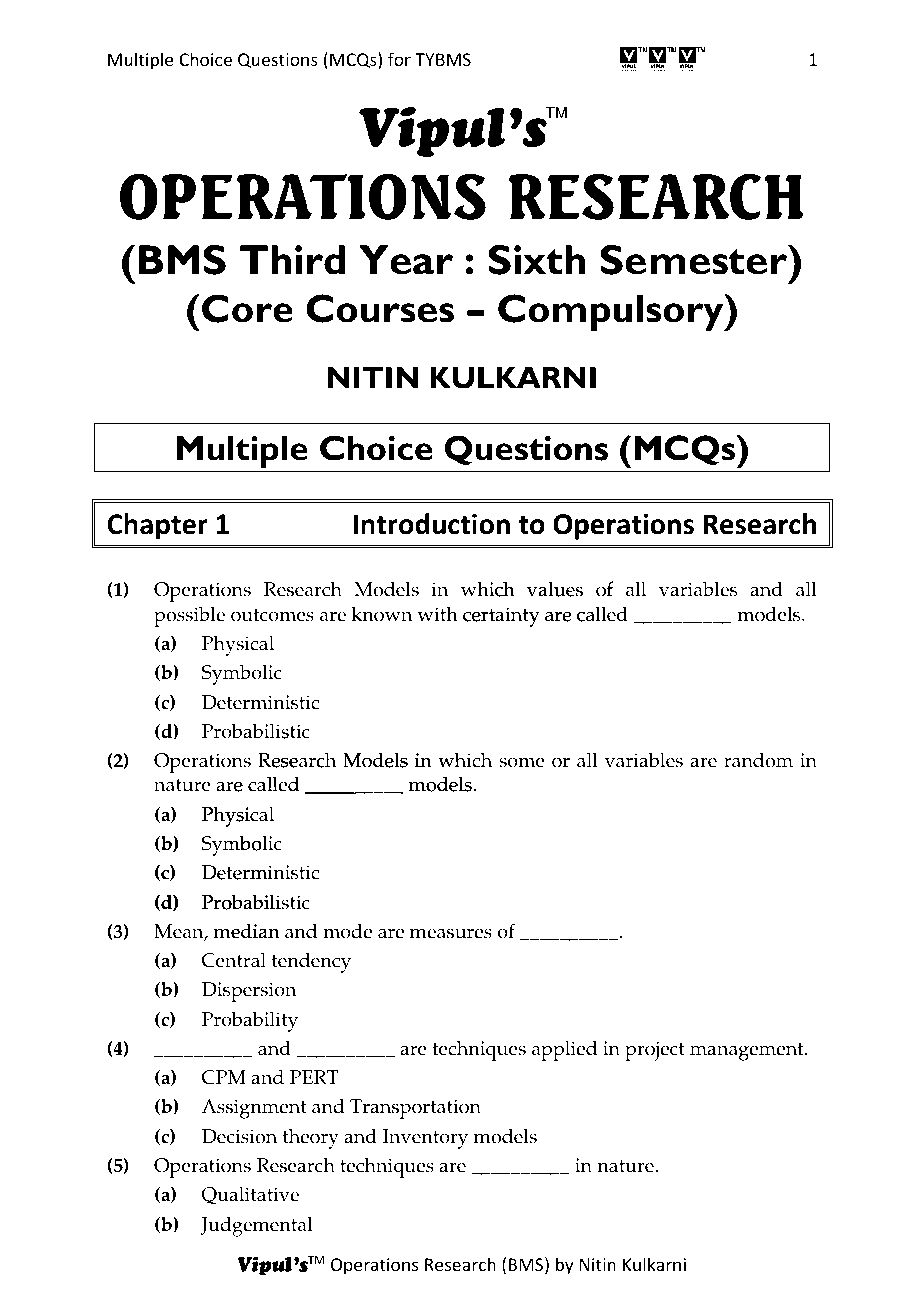  What do you see at coordinates (758, 760) in the document?
I see `random` at bounding box center [758, 760].
